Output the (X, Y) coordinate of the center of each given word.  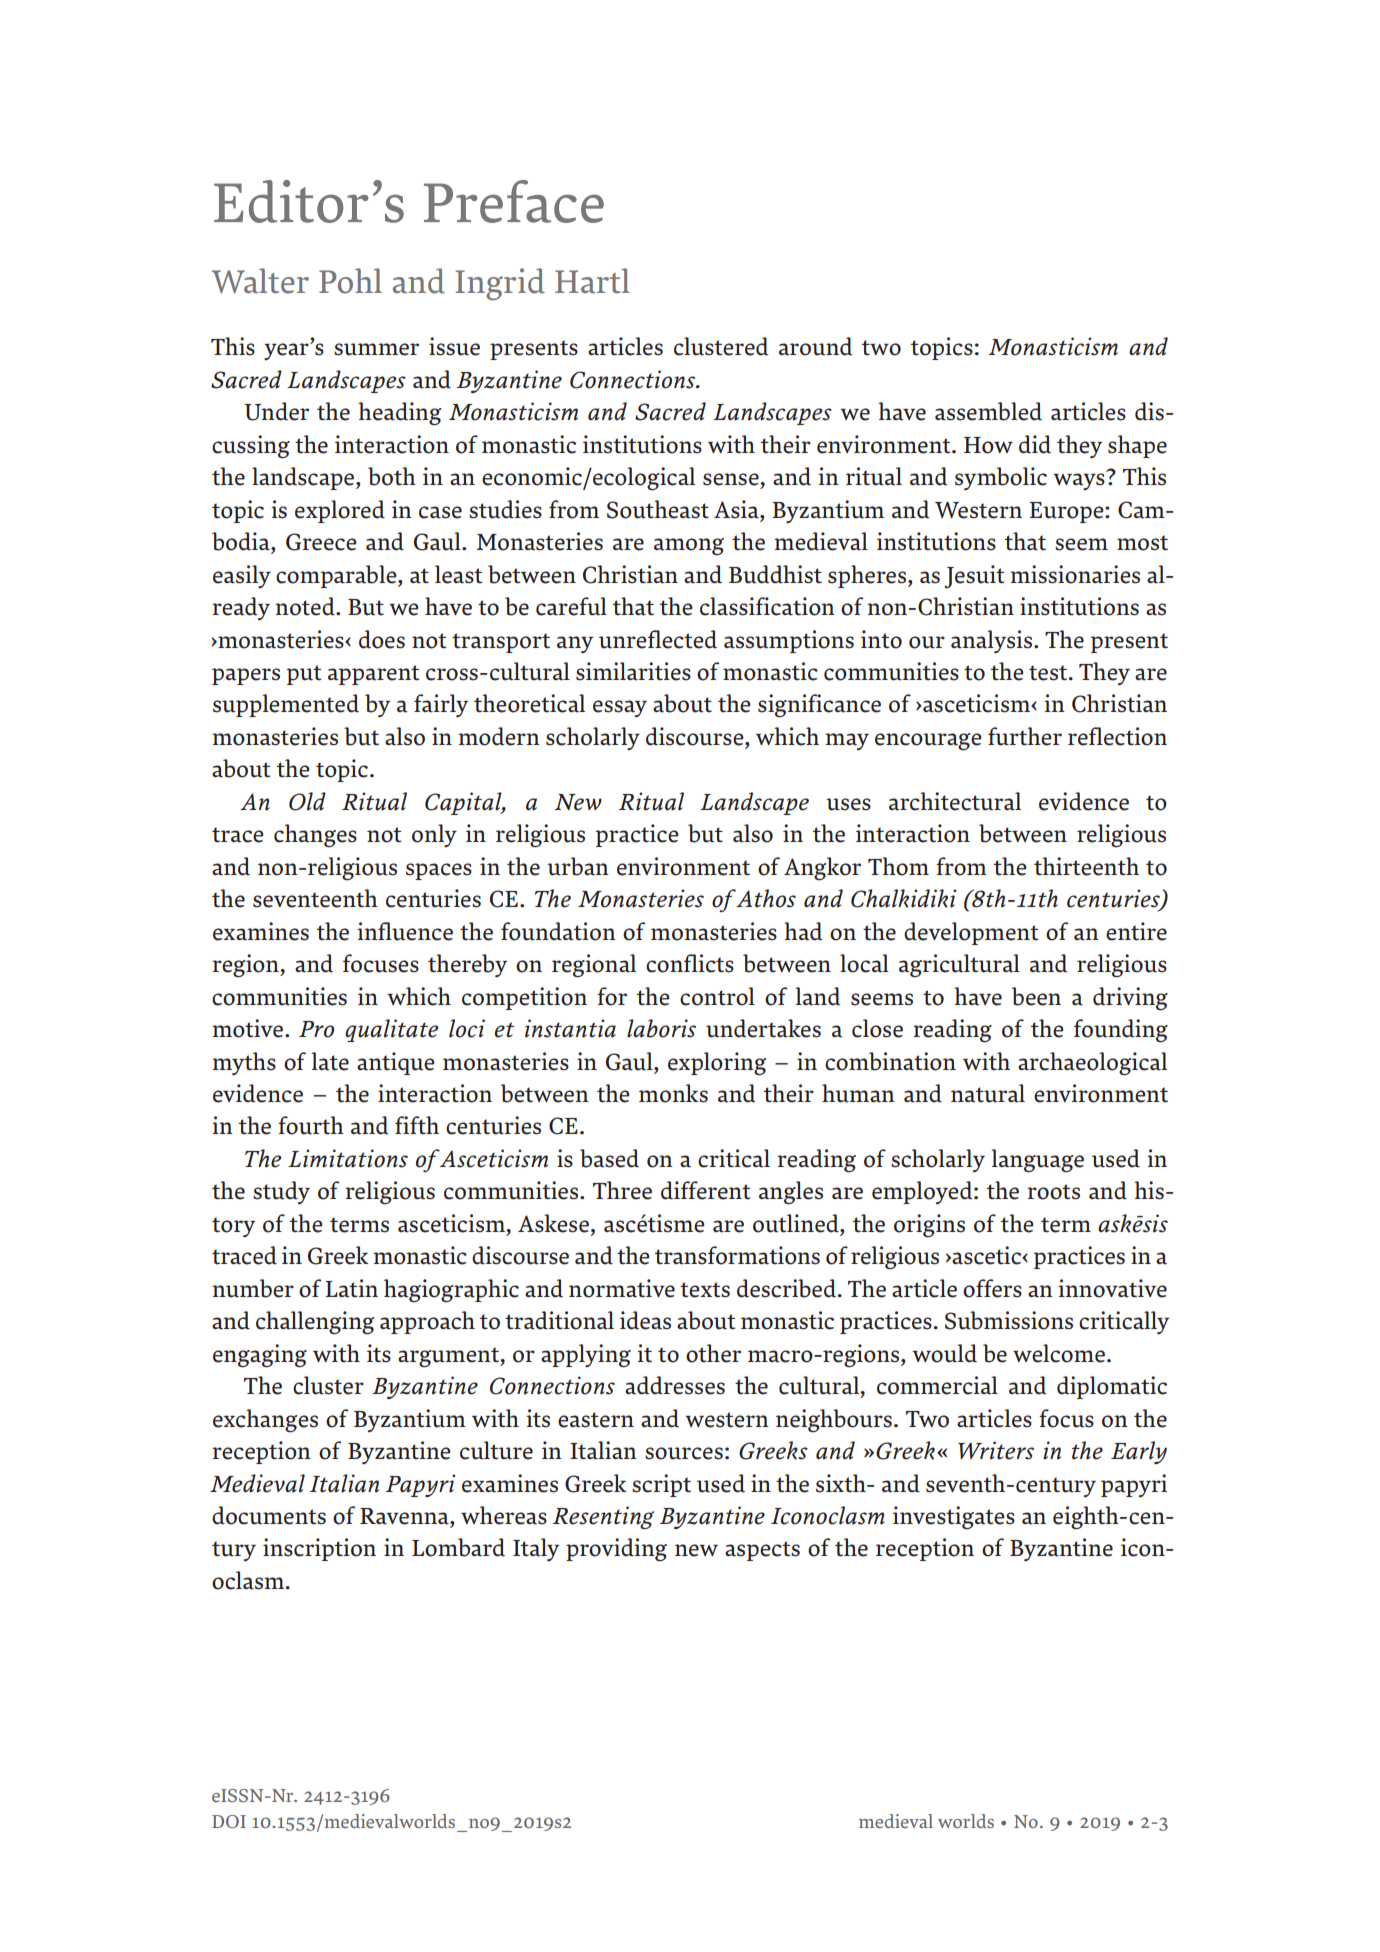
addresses (675, 1385)
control (717, 996)
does (382, 639)
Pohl (350, 281)
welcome (1059, 1353)
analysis (993, 641)
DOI (229, 1821)
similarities (633, 671)
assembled (988, 411)
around (816, 346)
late (330, 1061)
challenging (315, 1323)
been (1036, 996)
